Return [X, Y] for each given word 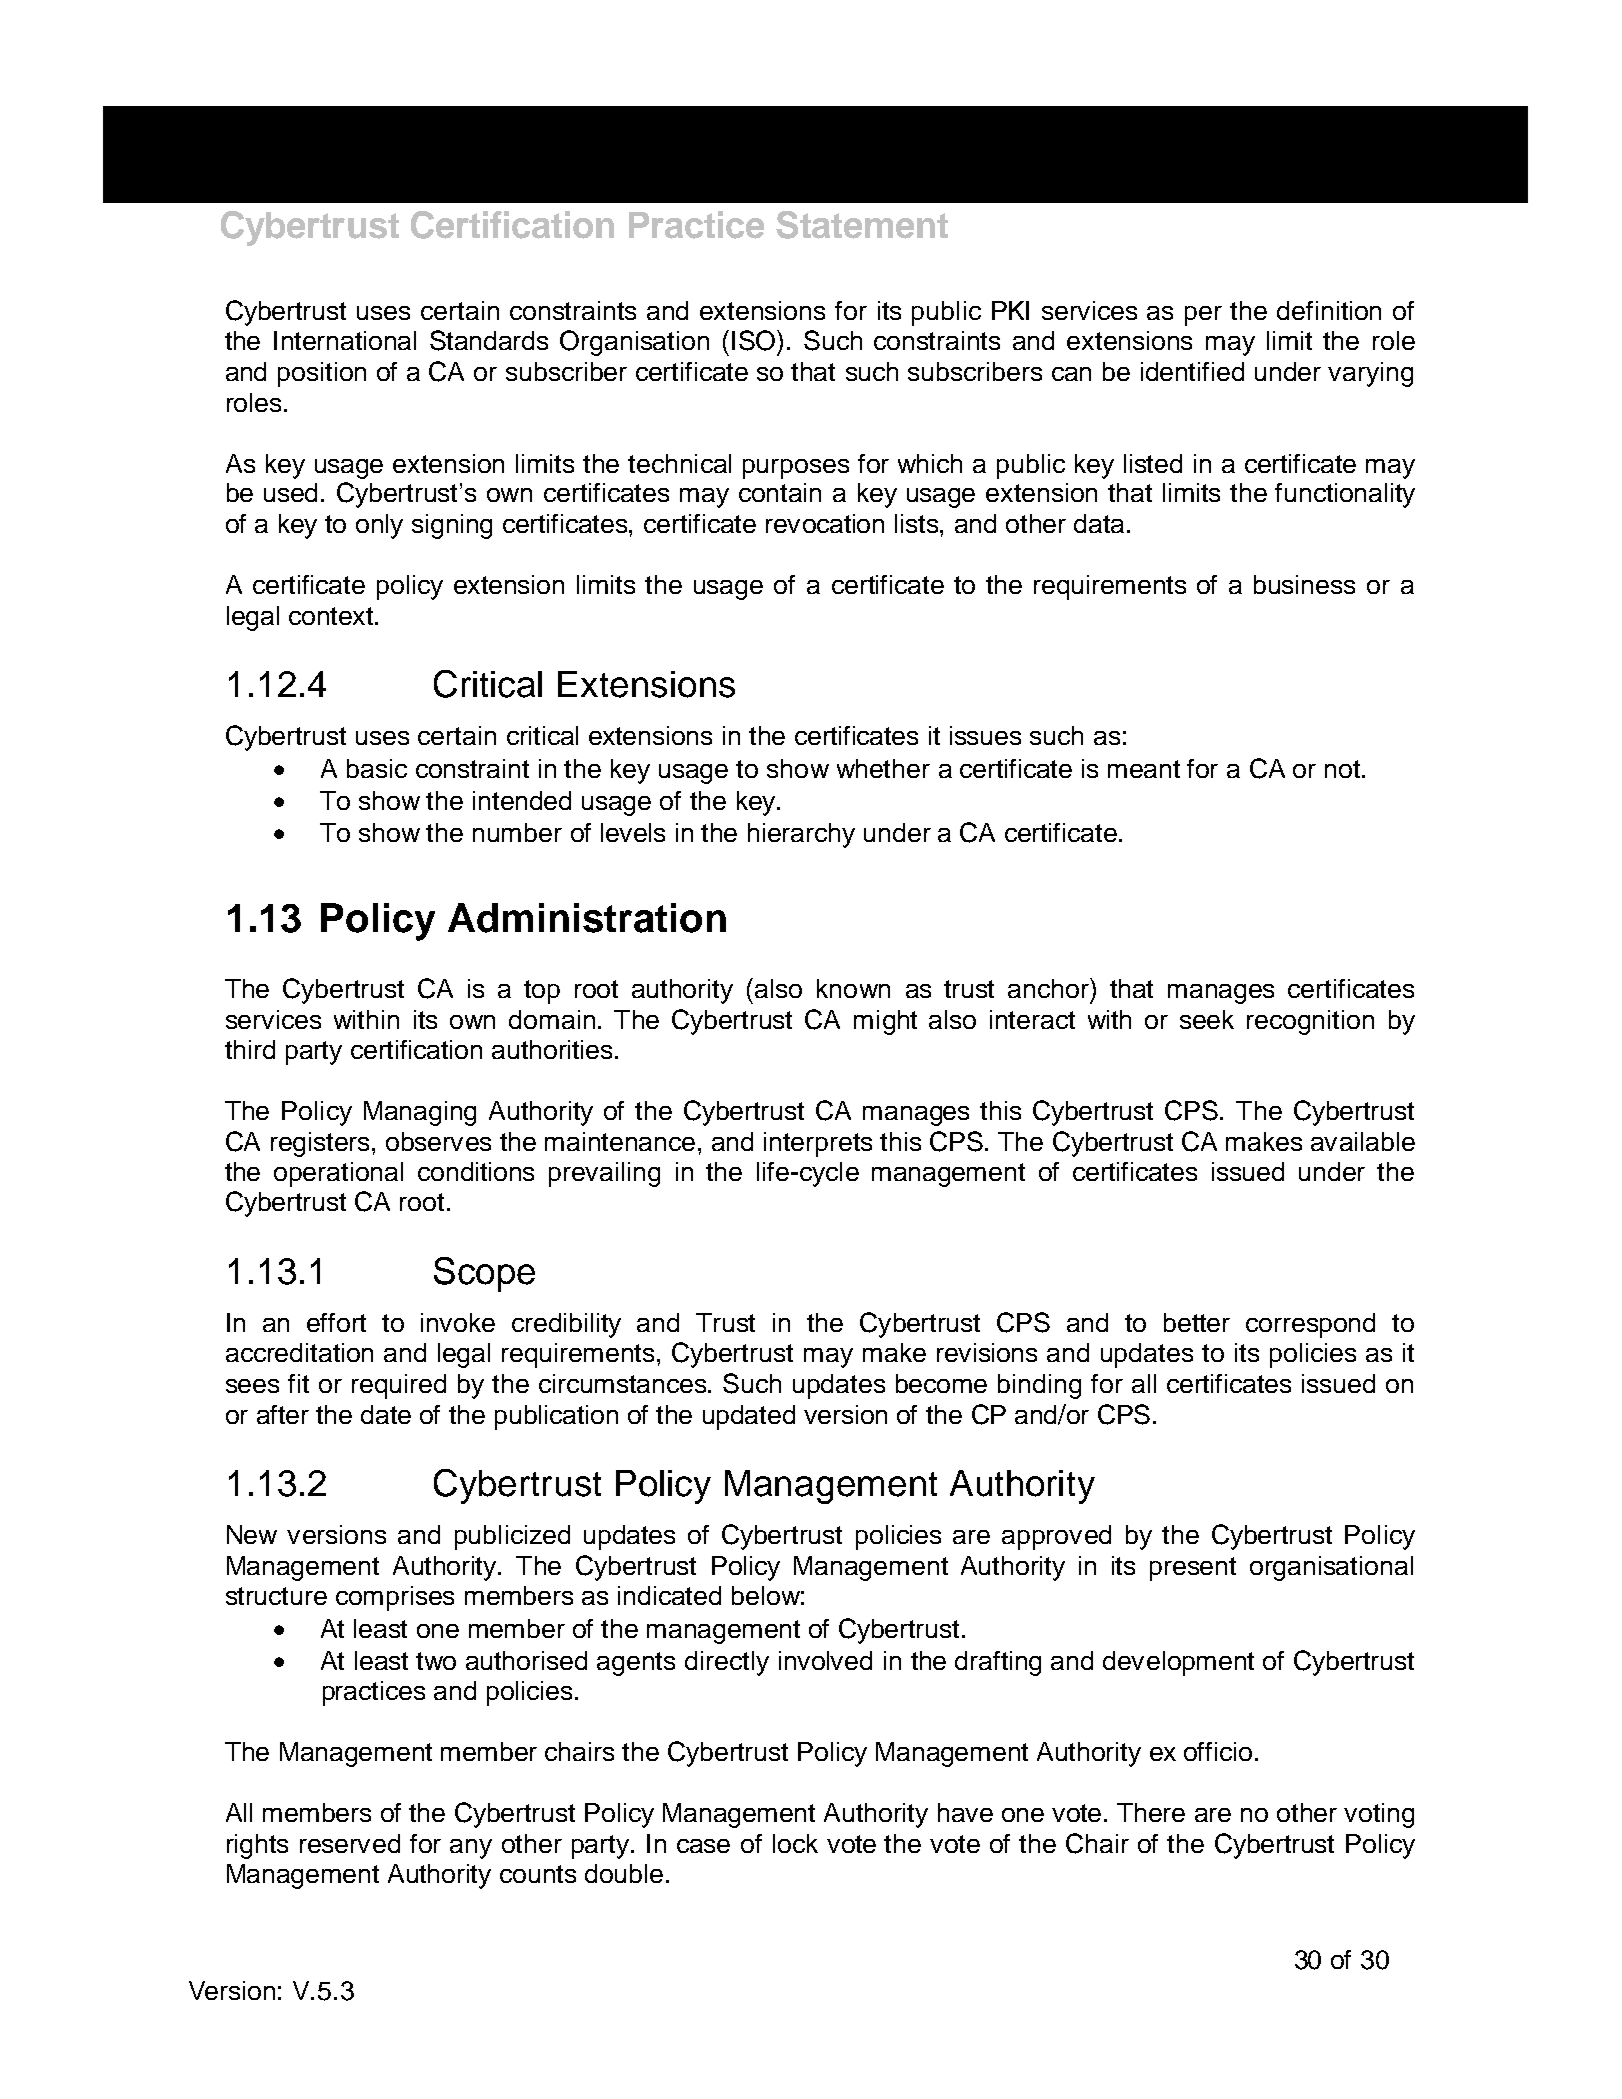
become [941, 1383]
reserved [350, 1843]
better [1197, 1322]
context [332, 616]
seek [1207, 1019]
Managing [420, 1113]
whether [883, 768]
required [399, 1386]
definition [1329, 310]
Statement [862, 225]
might [885, 1022]
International [345, 340]
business [1304, 584]
